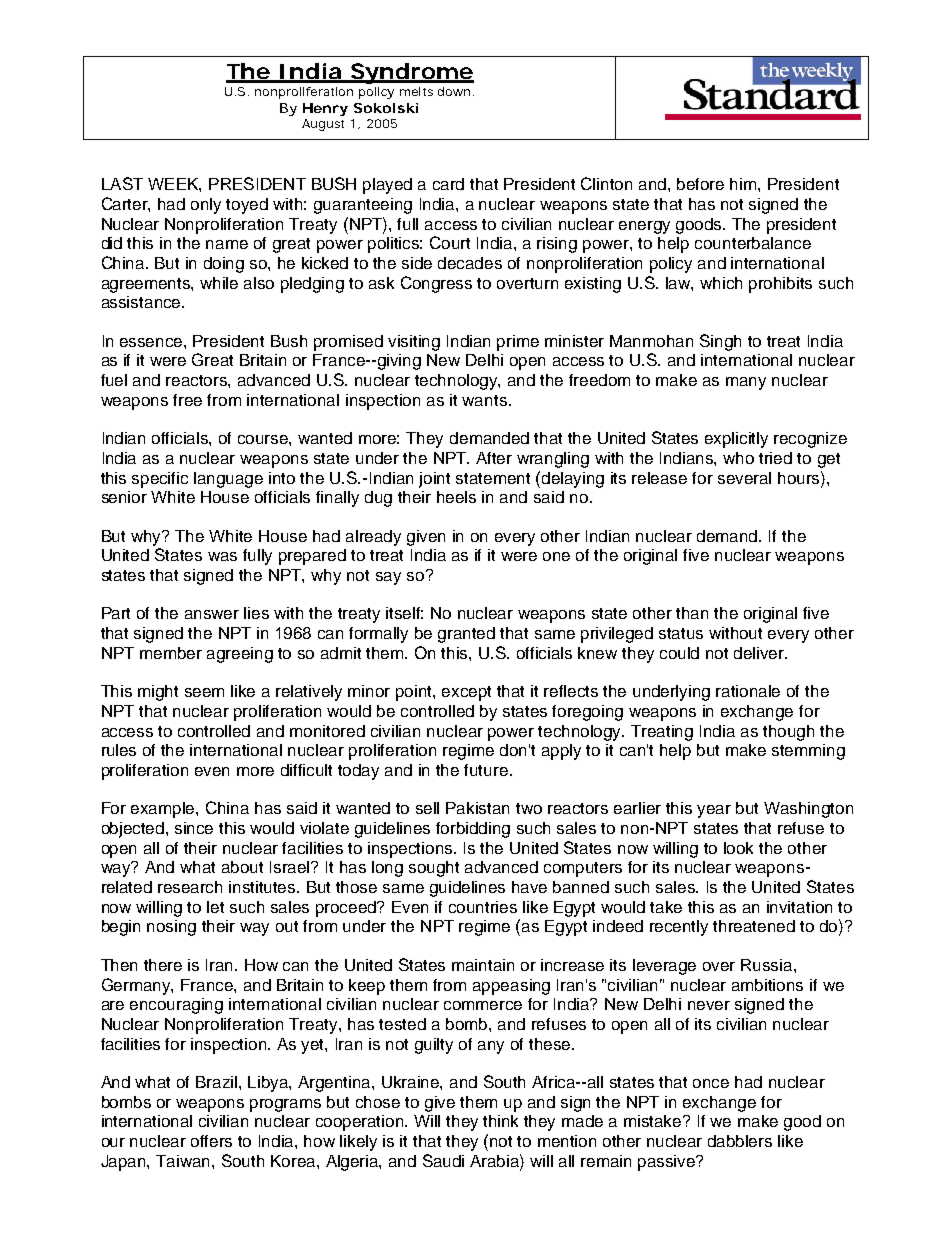 The height and width of the screenshot is (1233, 952). Describe the element at coordinates (454, 91) in the screenshot. I see `down` at that location.
